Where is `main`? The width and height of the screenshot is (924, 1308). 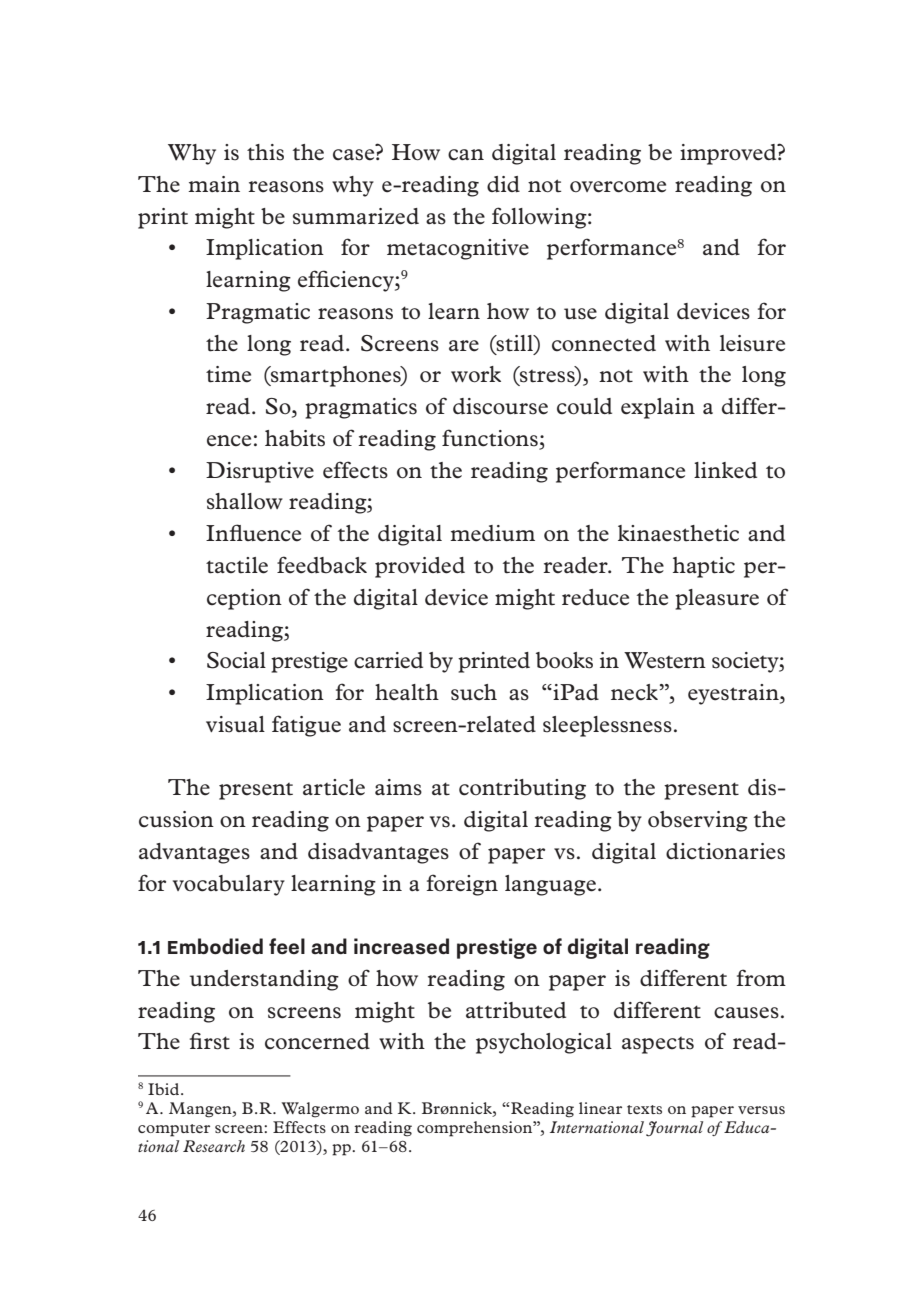
main is located at coordinates (214, 184).
